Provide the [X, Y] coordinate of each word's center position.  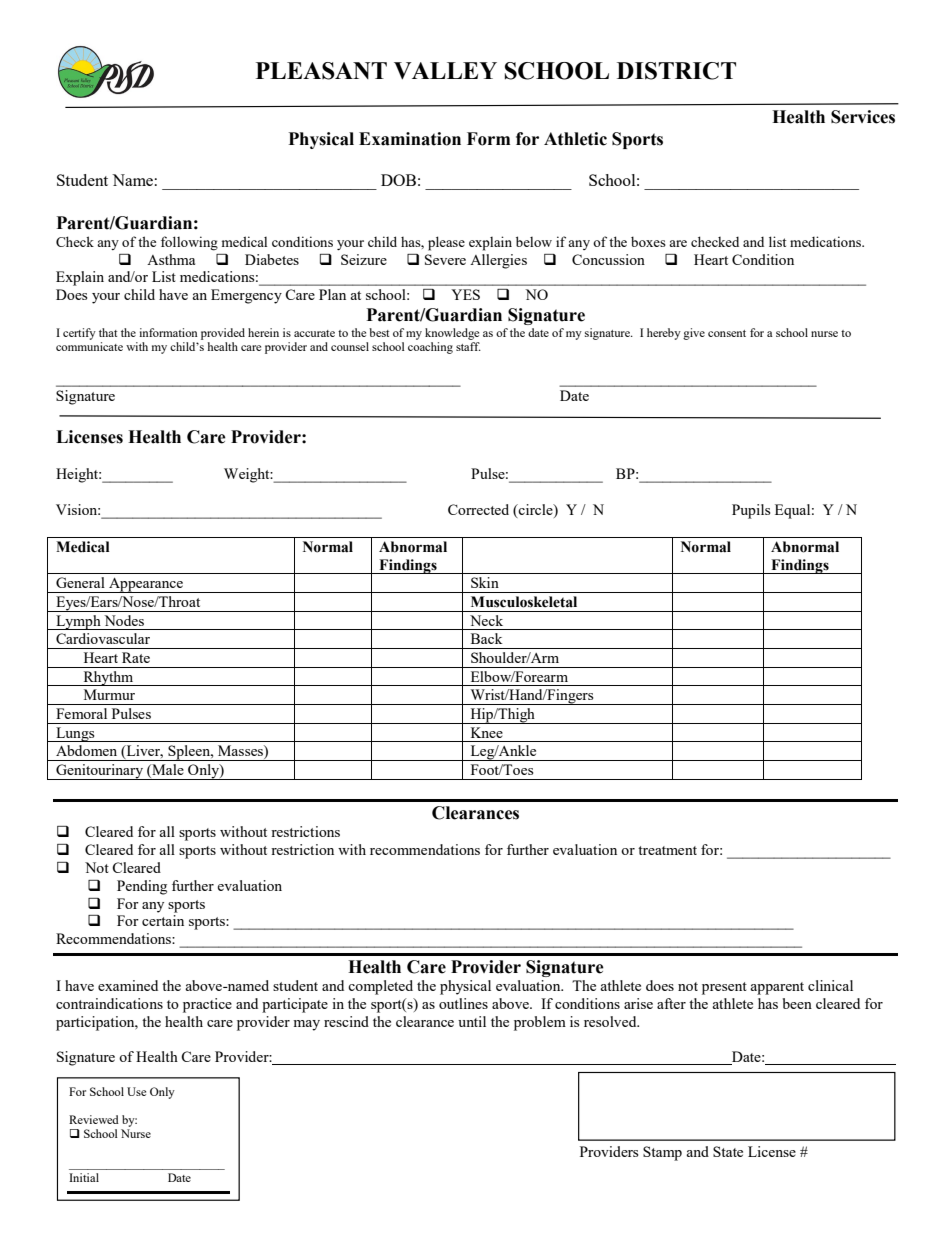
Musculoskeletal [524, 602]
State [728, 1151]
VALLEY [445, 71]
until [472, 1021]
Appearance [146, 585]
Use [136, 1091]
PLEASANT [321, 71]
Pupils [751, 511]
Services [863, 117]
